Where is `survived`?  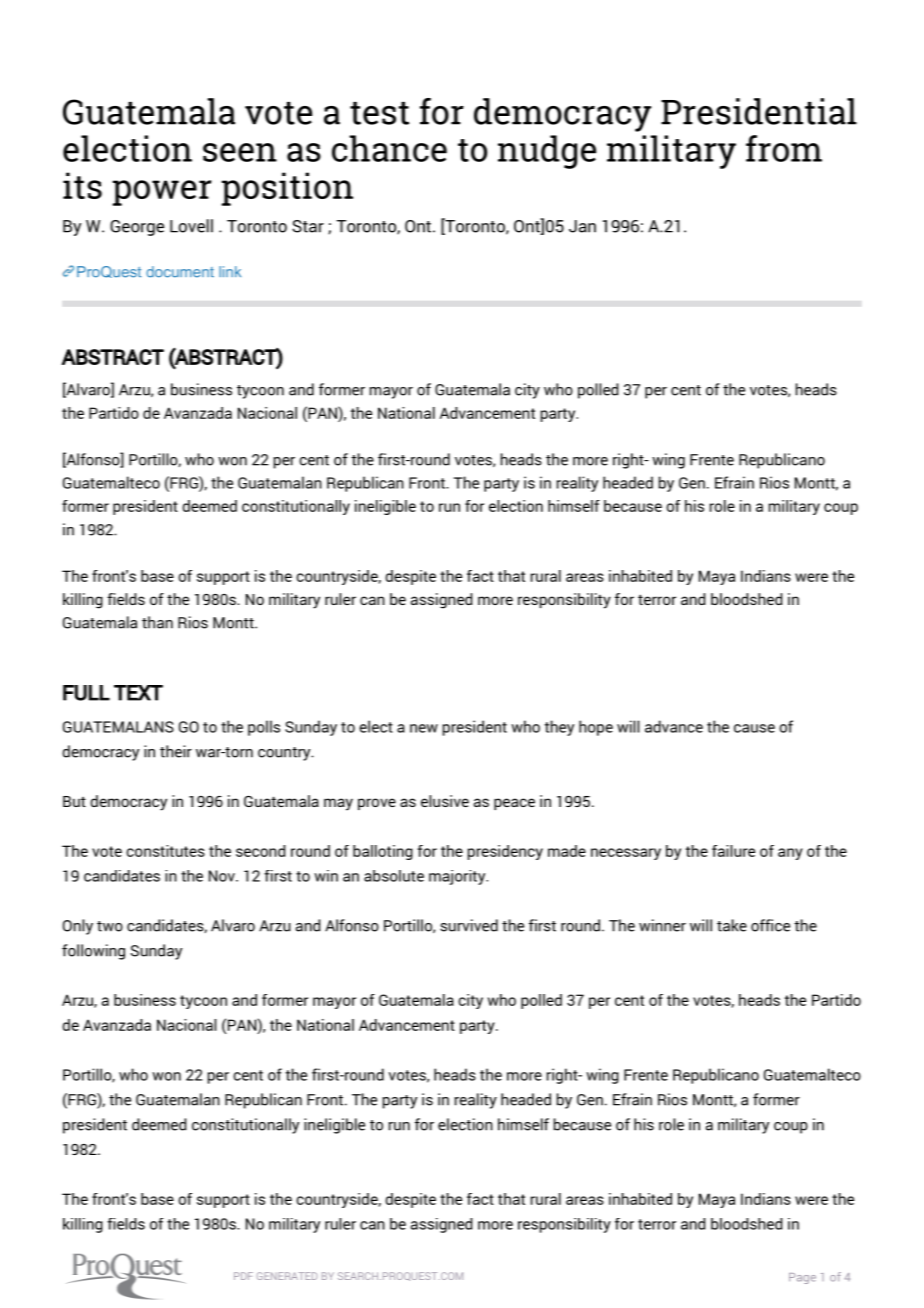 survived is located at coordinates (469, 925).
